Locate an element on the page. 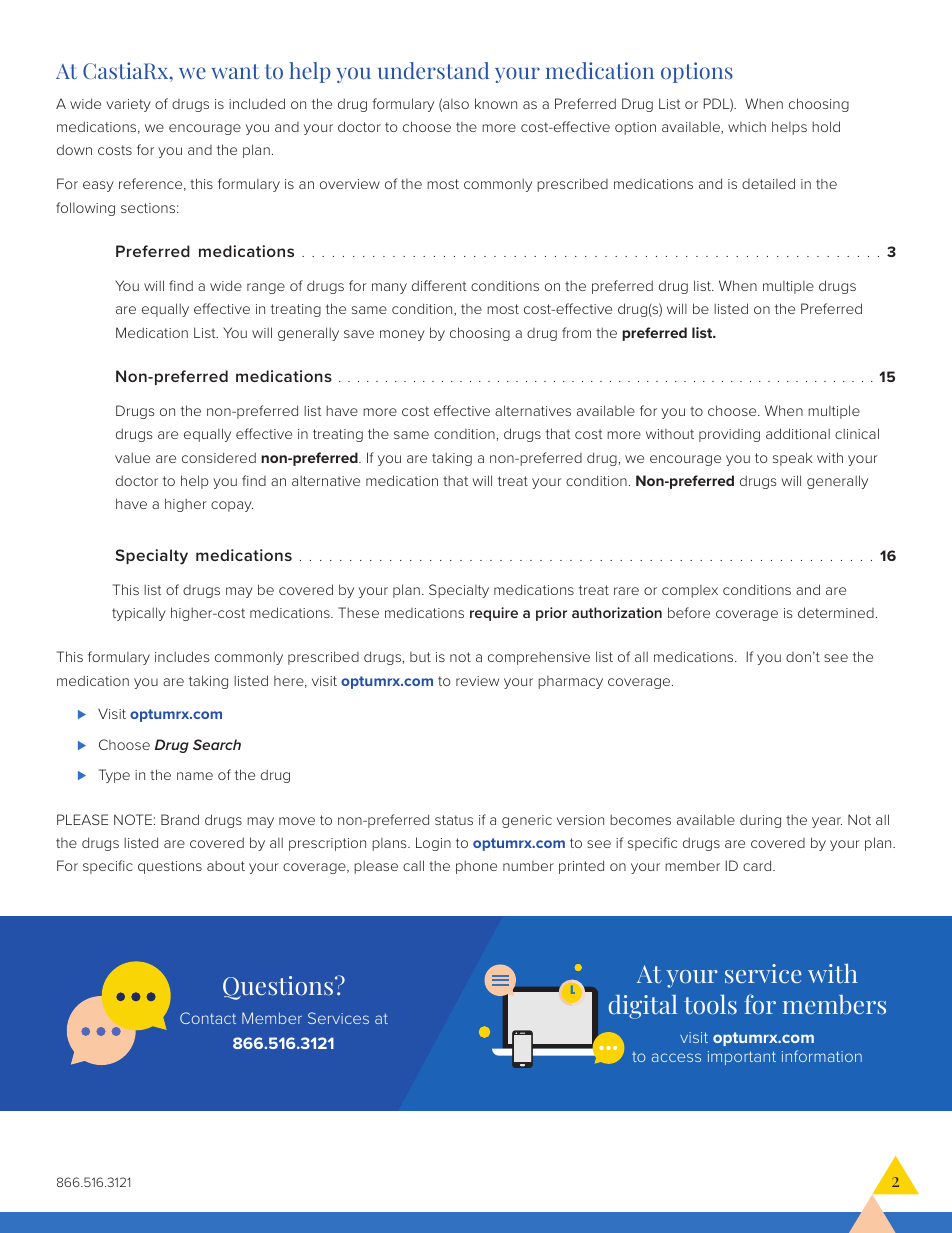 This image has width=952, height=1233. additional is located at coordinates (798, 433).
